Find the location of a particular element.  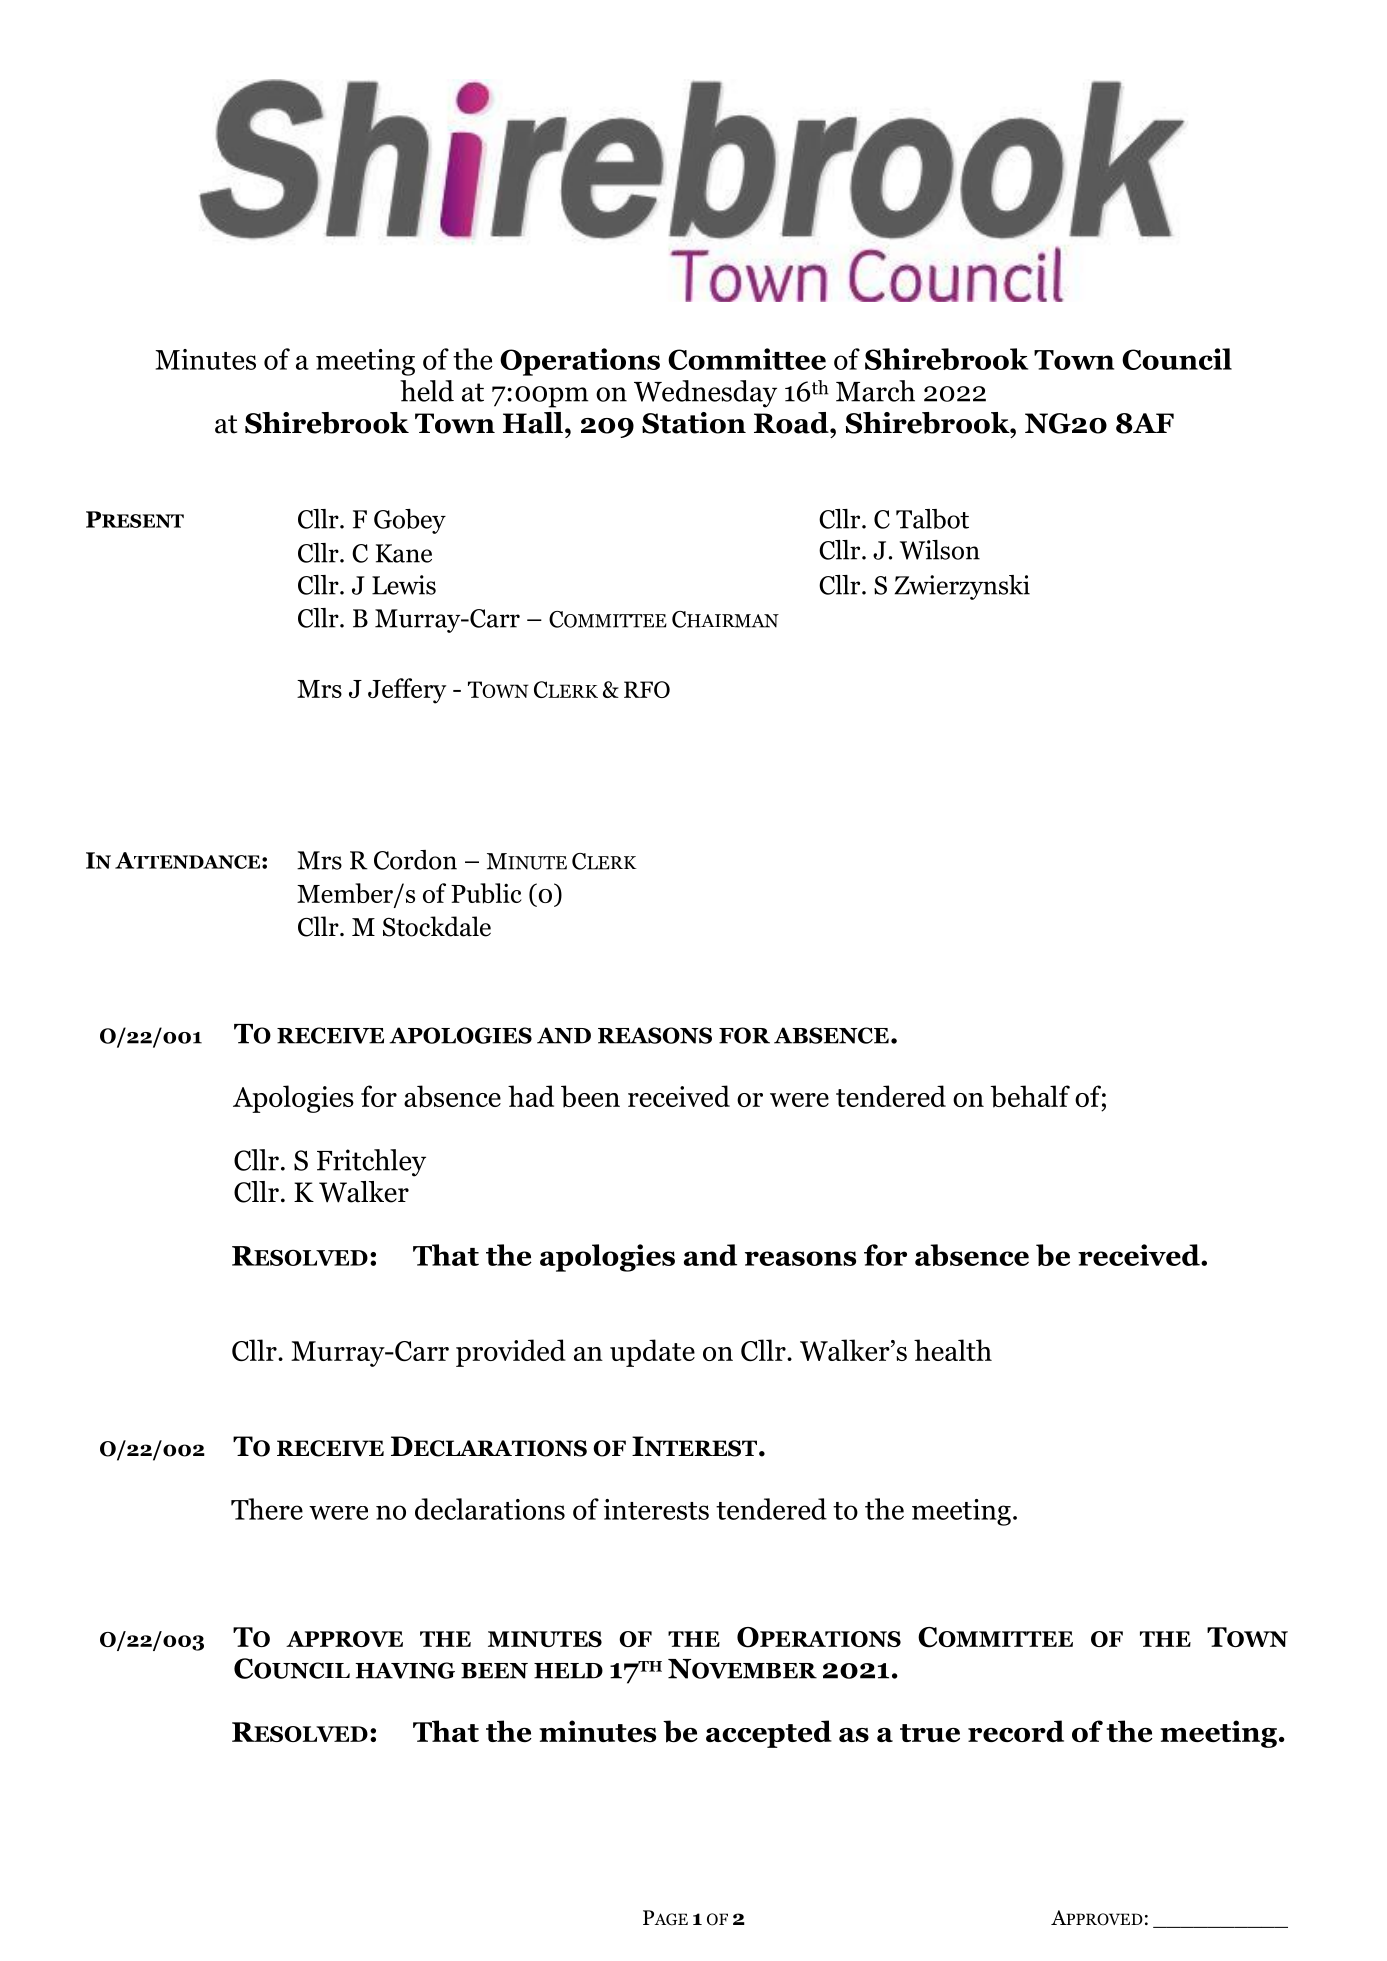

provided is located at coordinates (511, 1353).
